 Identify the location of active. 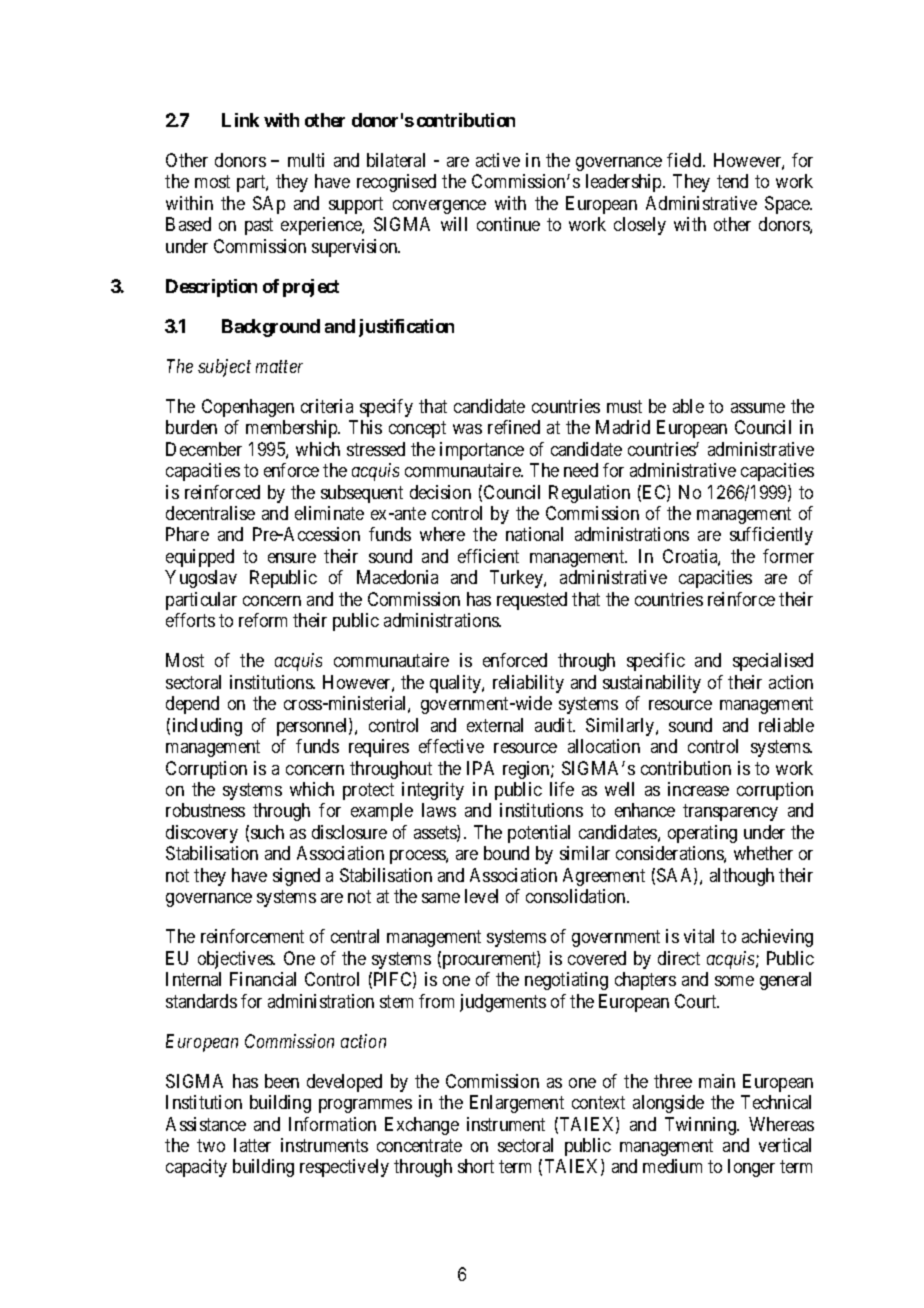
(498, 160).
